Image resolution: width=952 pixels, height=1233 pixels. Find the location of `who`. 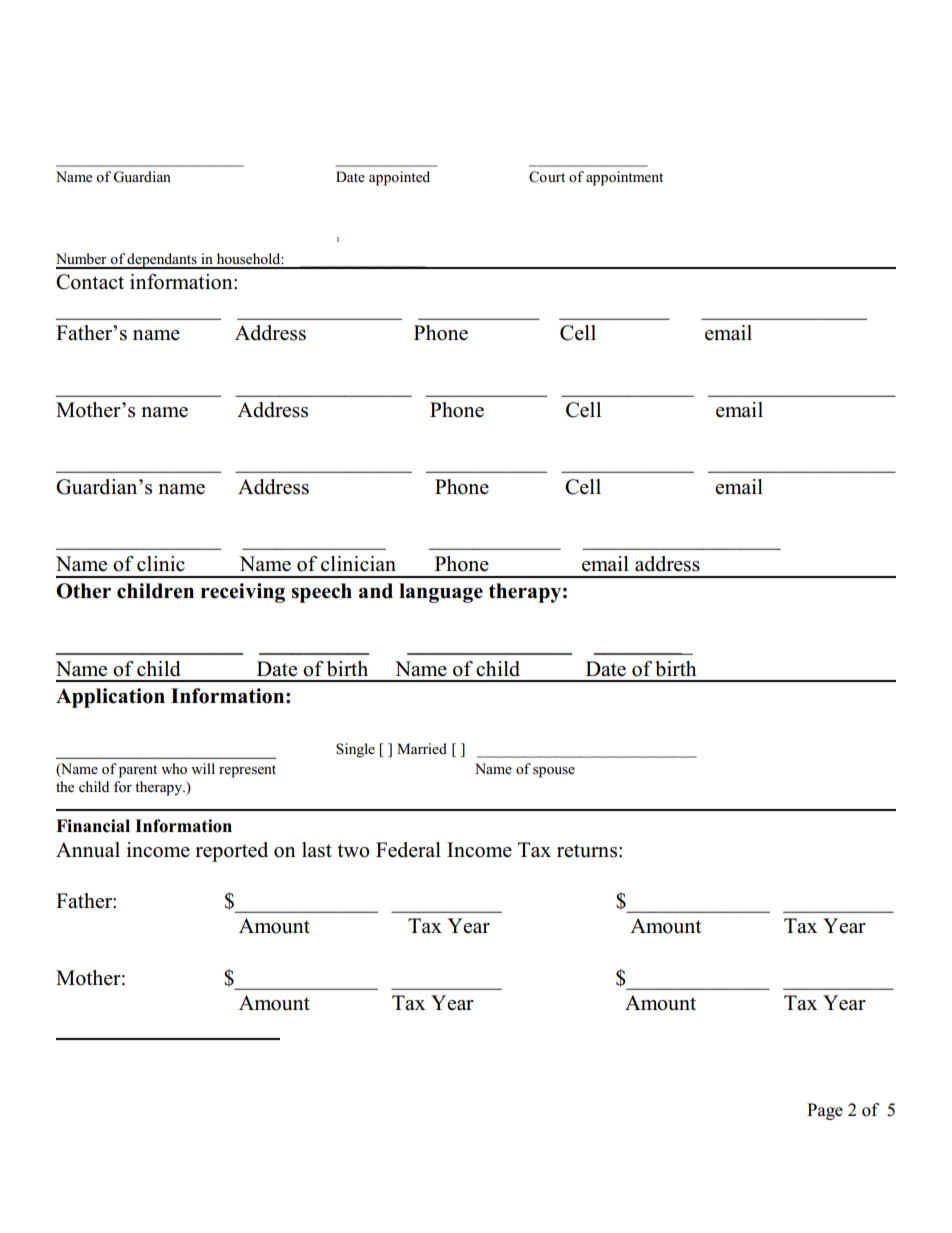

who is located at coordinates (174, 768).
